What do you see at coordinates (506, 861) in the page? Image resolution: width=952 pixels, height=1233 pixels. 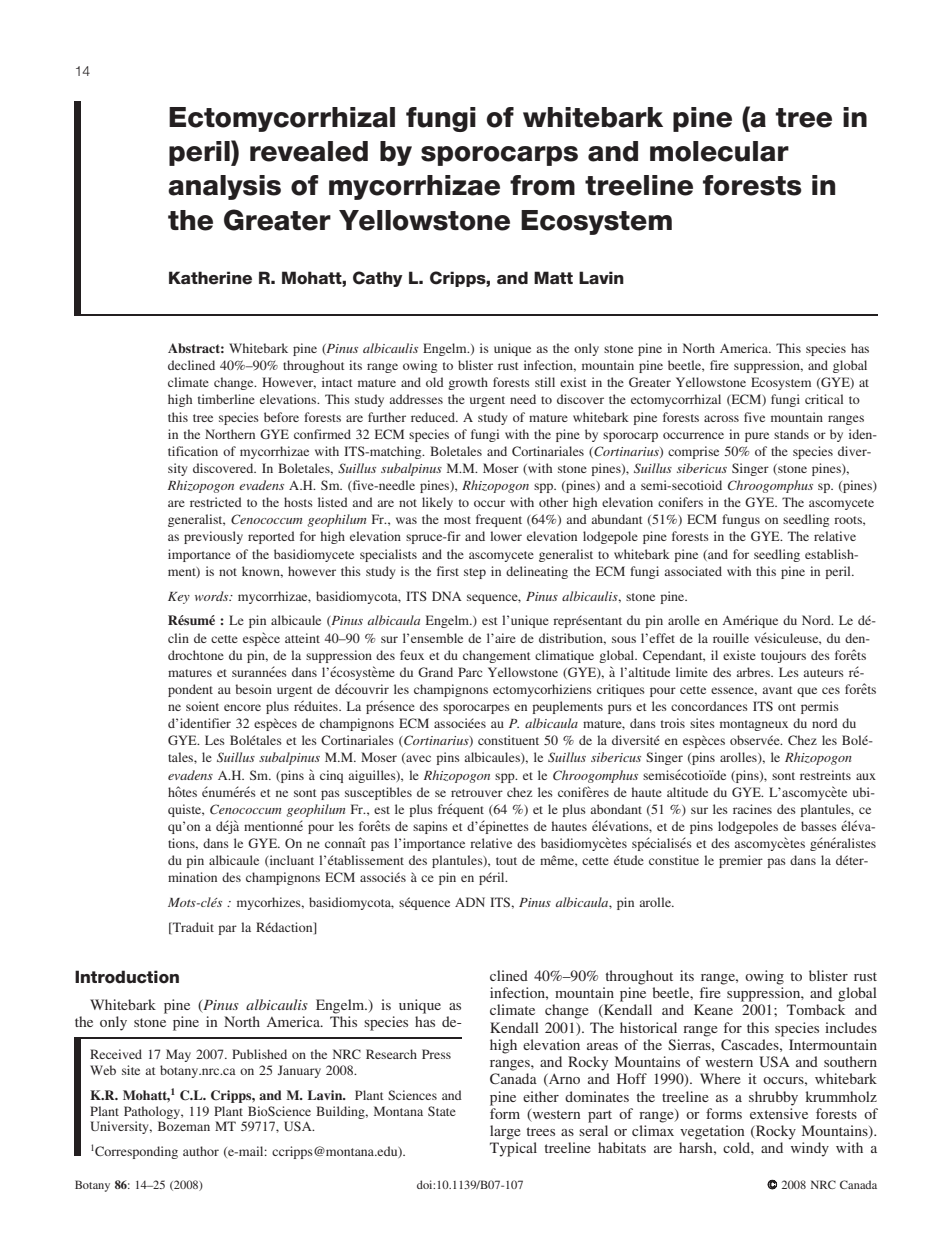 I see `tout` at bounding box center [506, 861].
